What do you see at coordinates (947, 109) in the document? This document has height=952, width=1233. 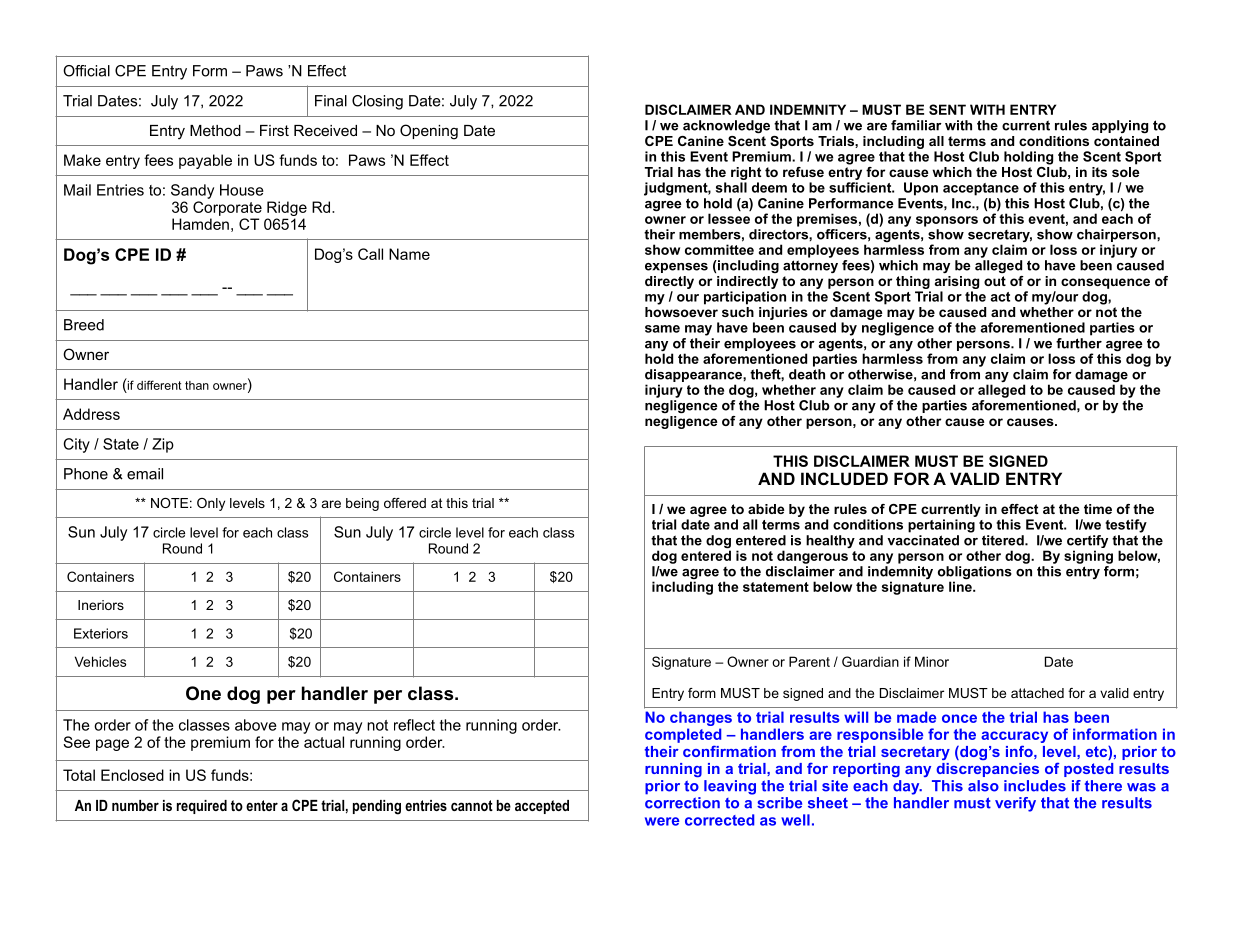 I see `SENT` at bounding box center [947, 109].
